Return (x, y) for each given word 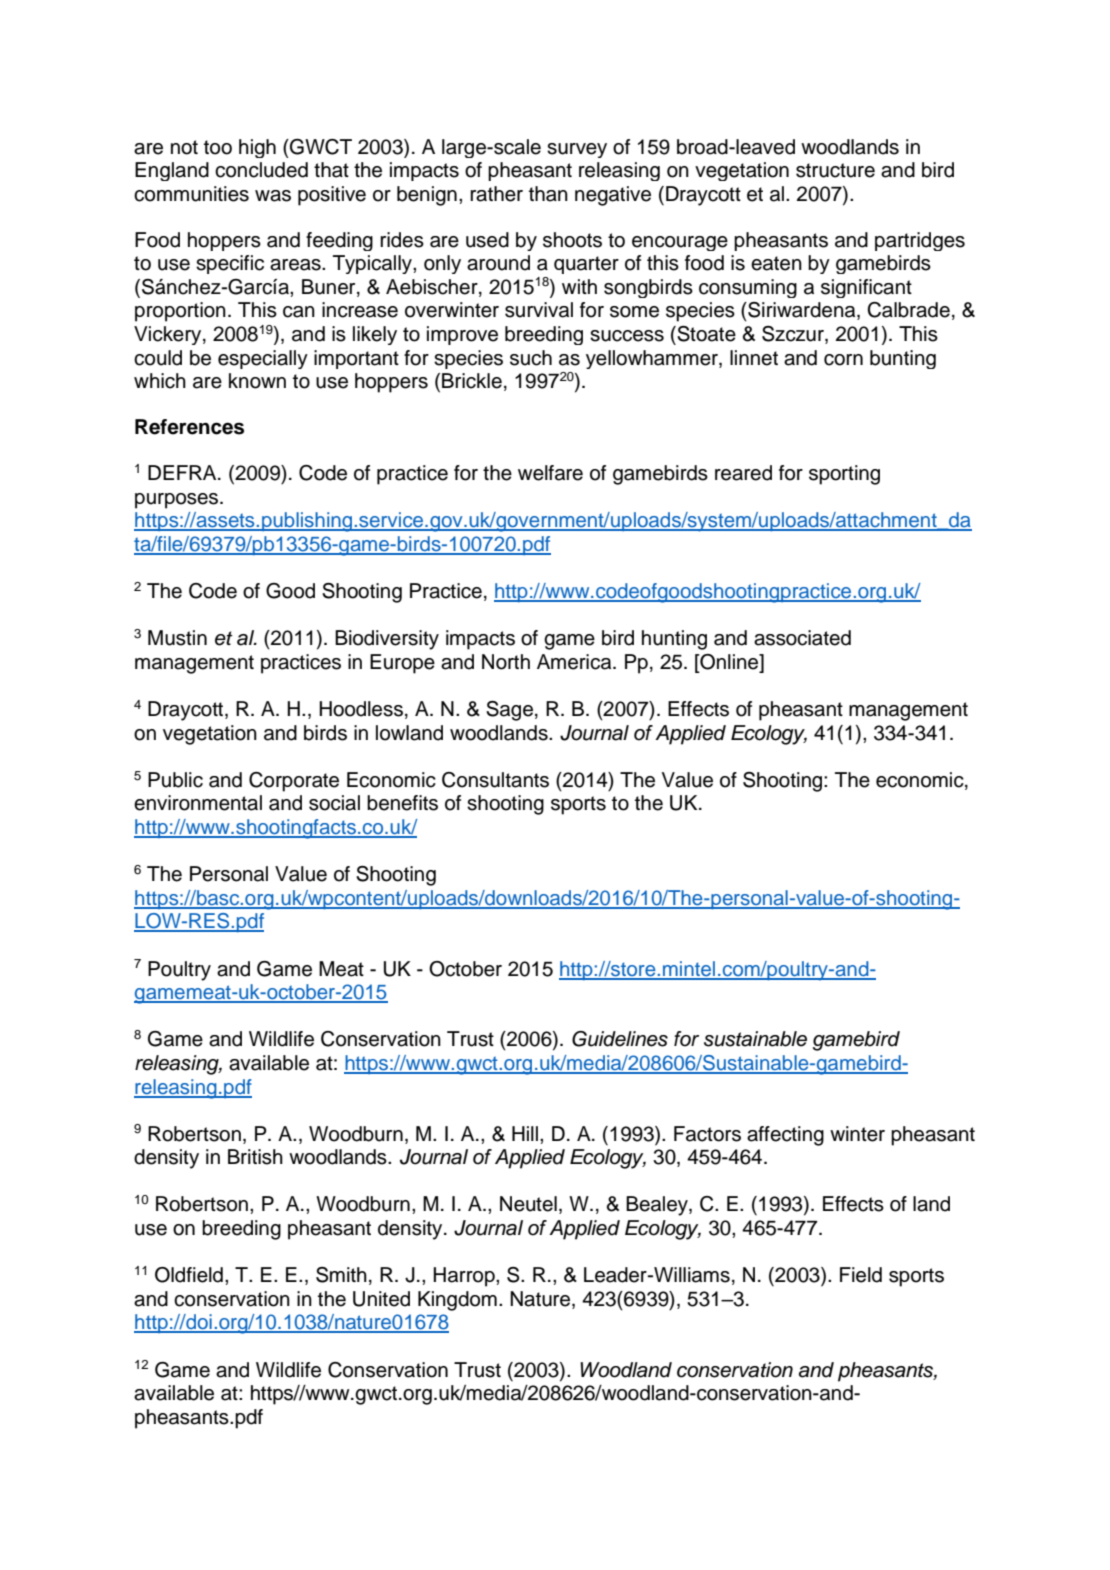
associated (802, 638)
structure (835, 170)
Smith (341, 1275)
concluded (261, 170)
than (548, 194)
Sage (509, 711)
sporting (844, 475)
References (189, 427)
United (381, 1299)
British (255, 1157)
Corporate (294, 782)
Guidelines (620, 1039)
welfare (550, 473)
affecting (785, 1136)
